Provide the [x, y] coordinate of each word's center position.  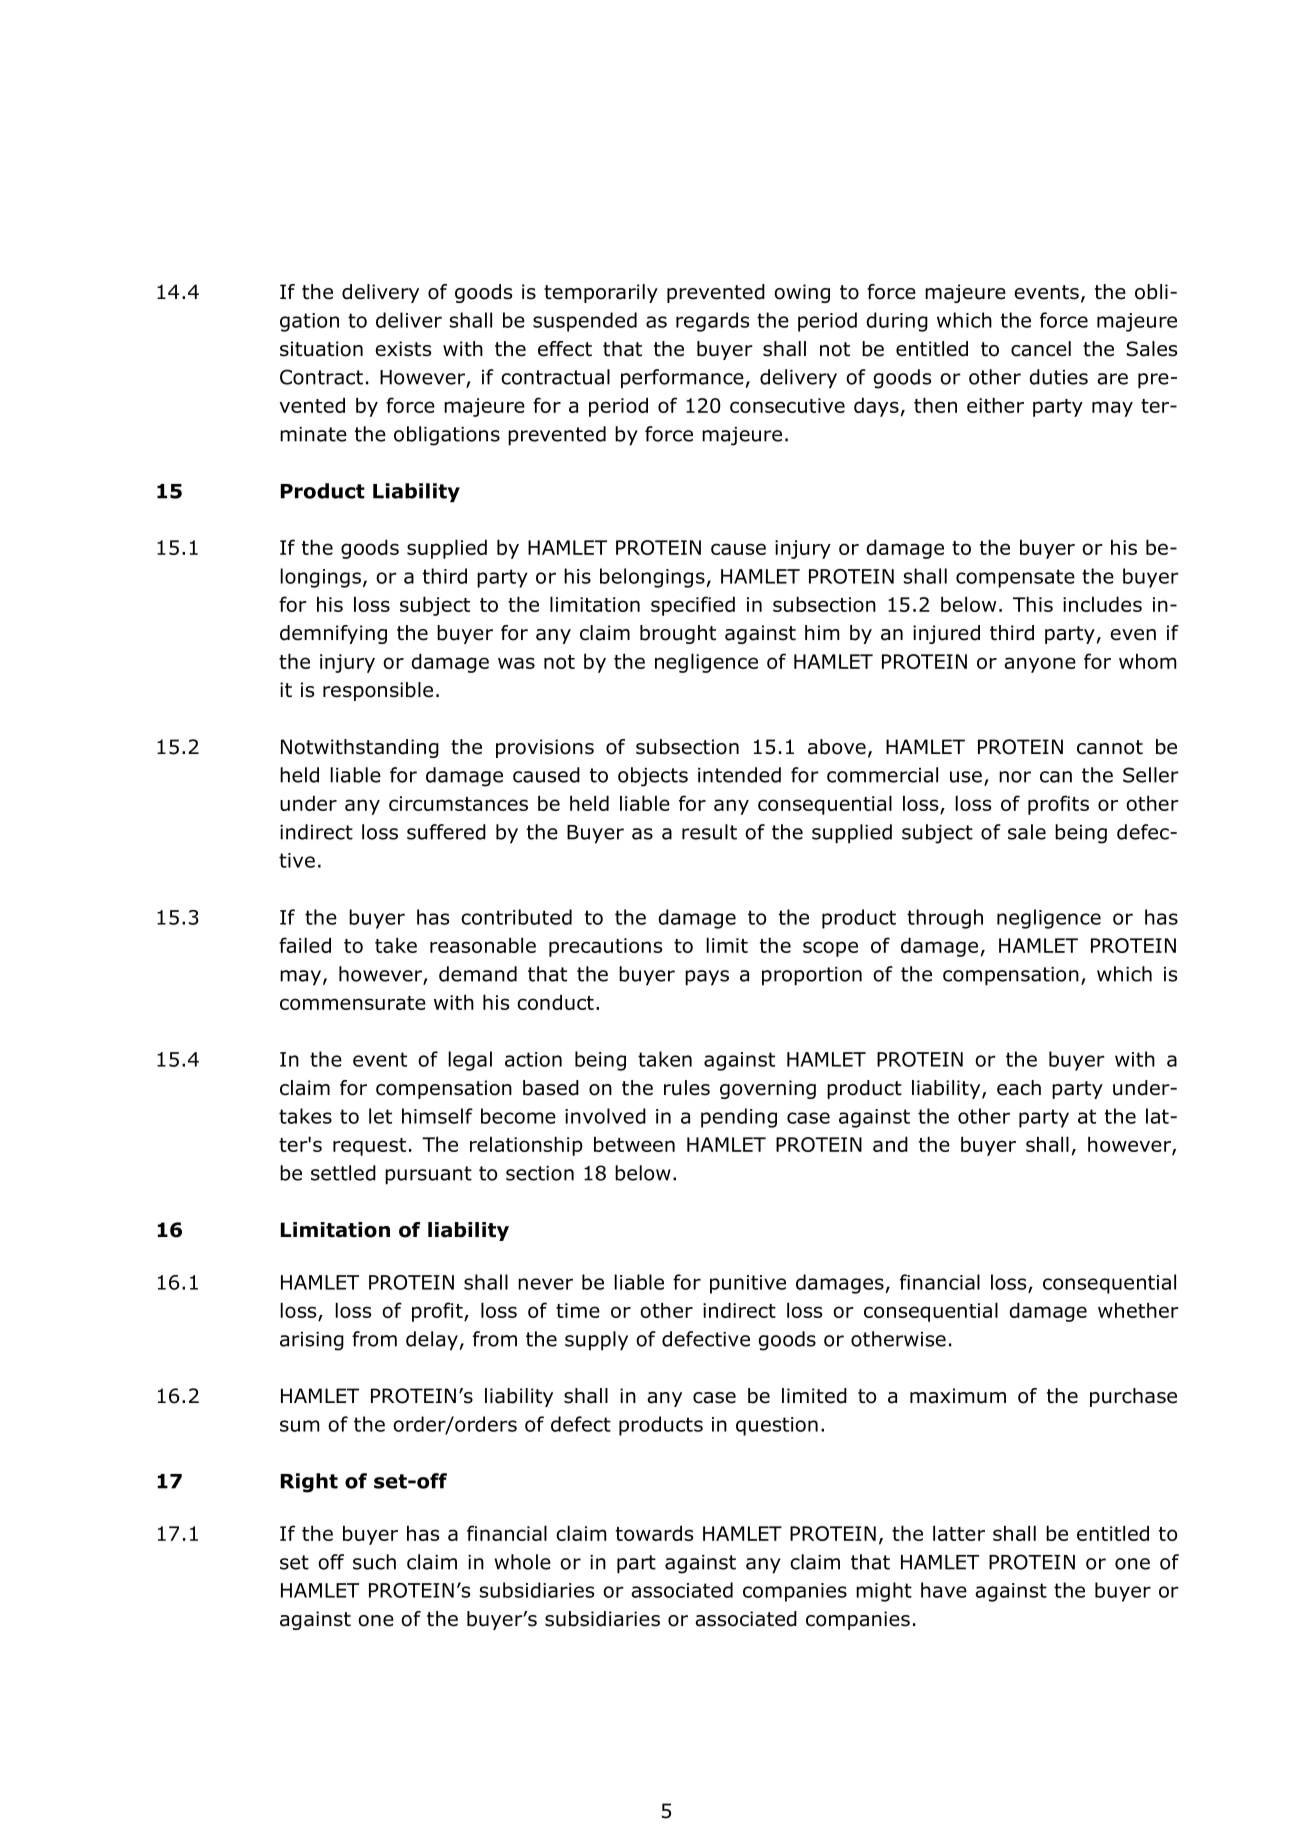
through [945, 919]
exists [403, 349]
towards [654, 1533]
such [374, 1562]
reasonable [483, 945]
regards [712, 322]
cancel [1041, 349]
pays [707, 978]
